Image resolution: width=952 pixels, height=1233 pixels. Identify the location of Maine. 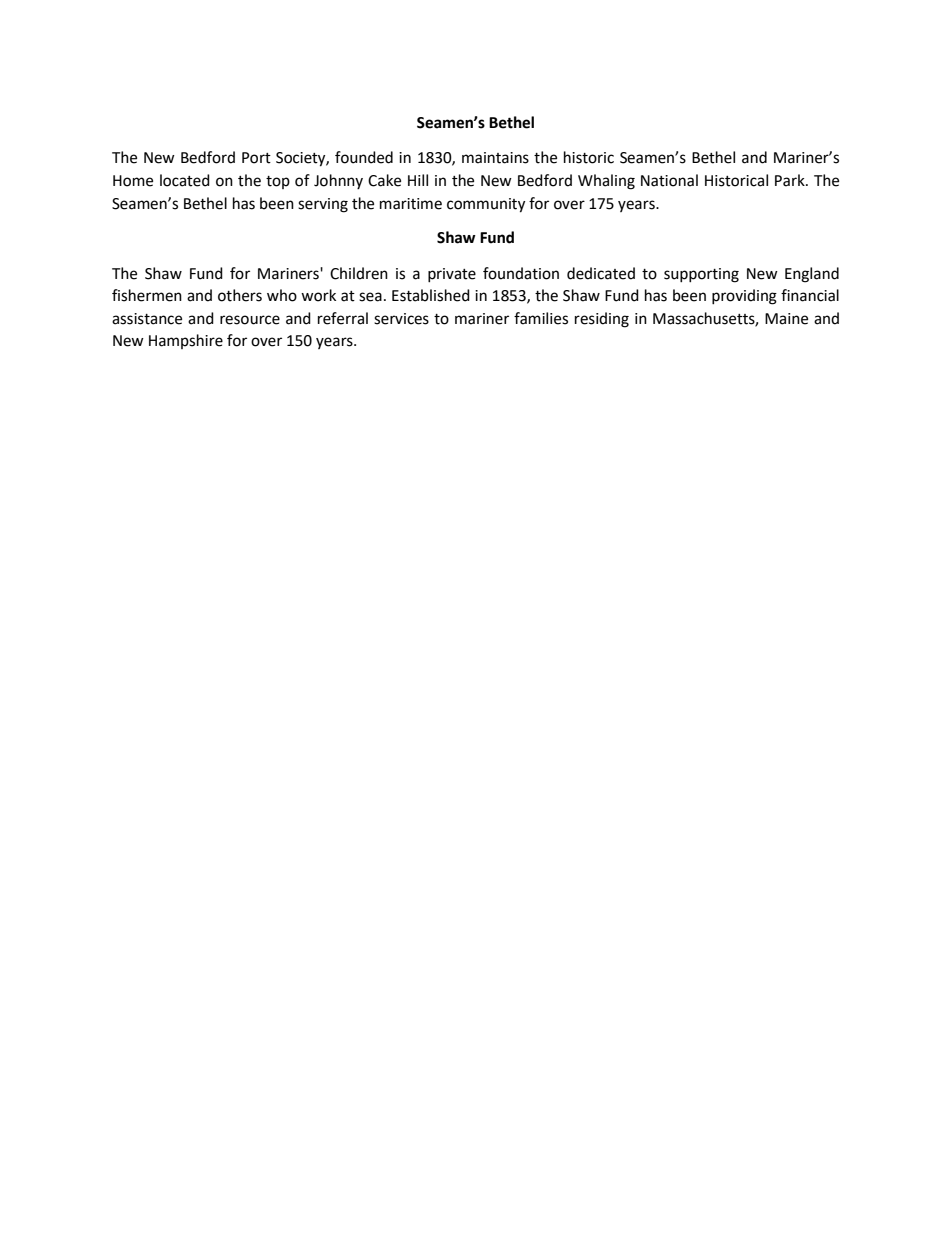
(786, 319).
